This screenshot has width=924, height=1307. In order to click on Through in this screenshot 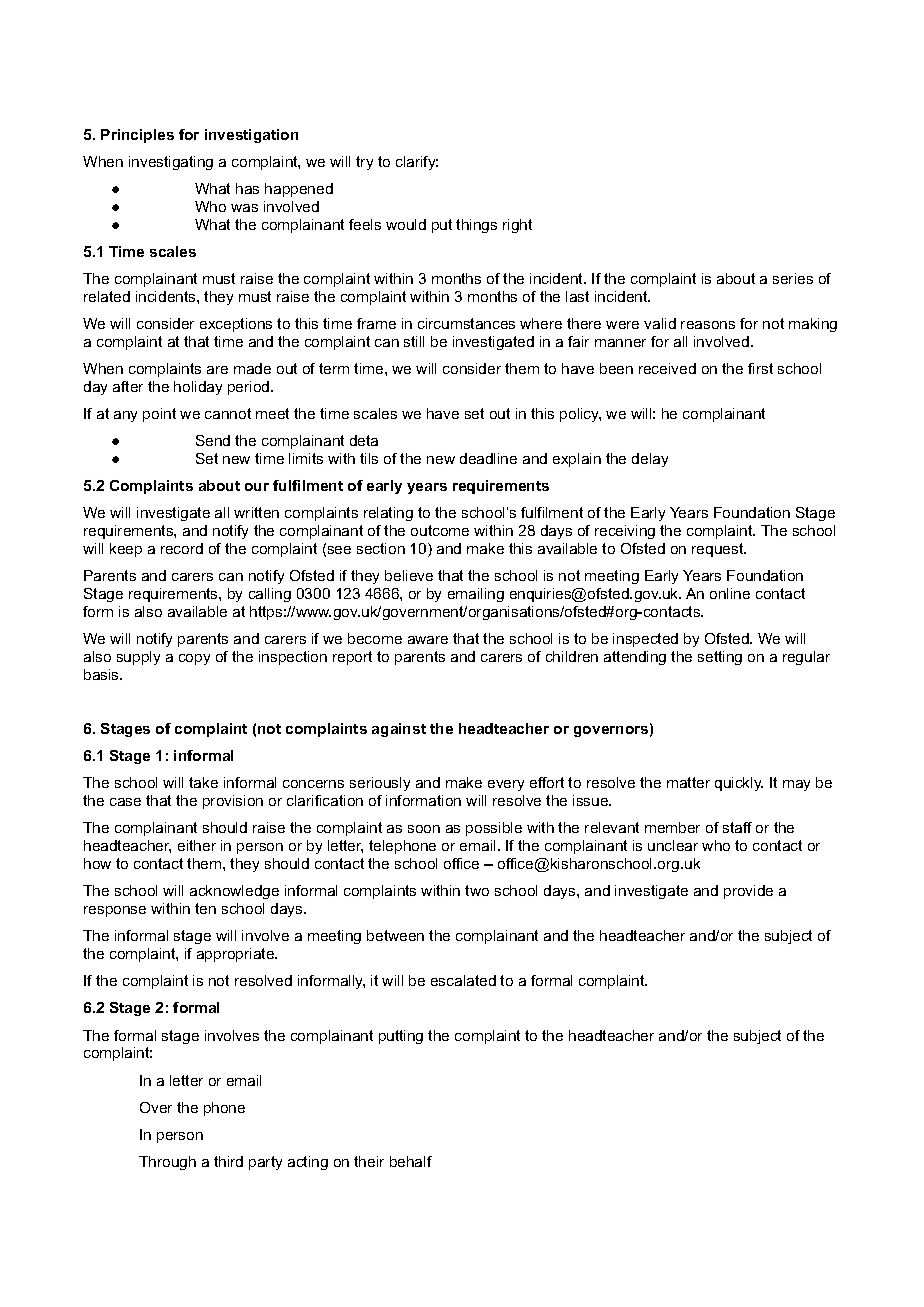, I will do `click(167, 1163)`.
